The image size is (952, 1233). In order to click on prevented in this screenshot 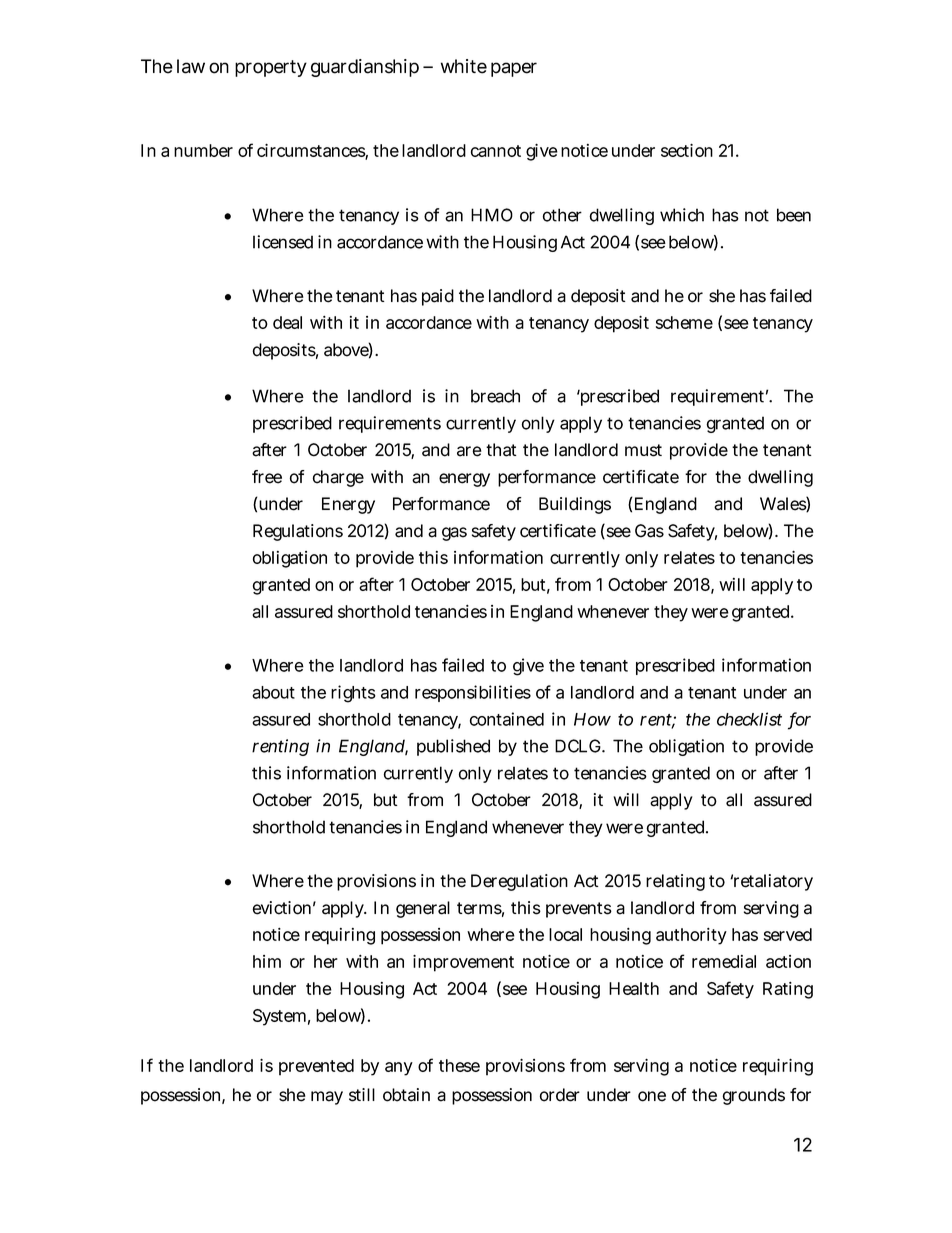, I will do `click(316, 1067)`.
